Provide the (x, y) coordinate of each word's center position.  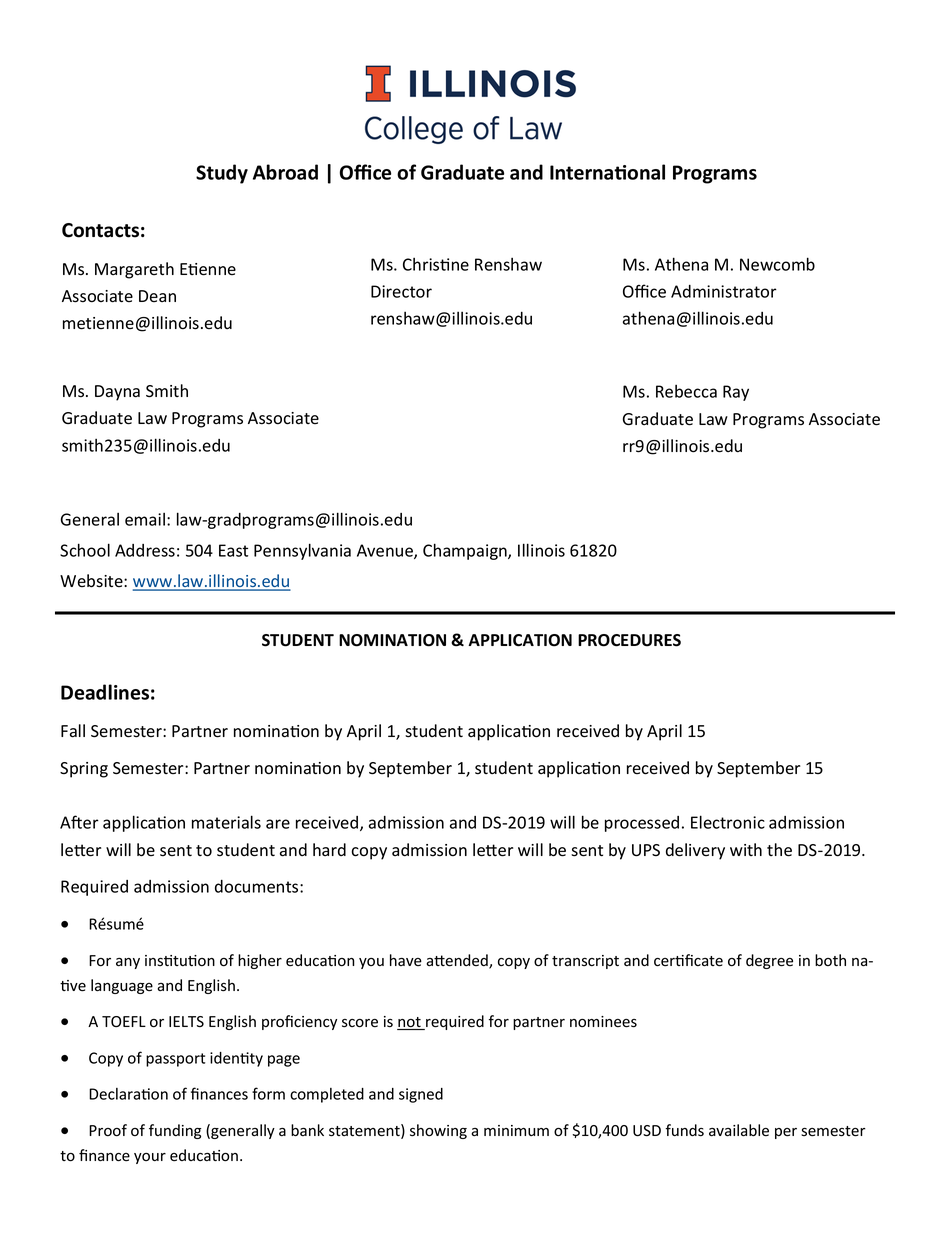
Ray (736, 393)
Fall (73, 731)
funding (175, 1131)
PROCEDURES (629, 640)
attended (458, 961)
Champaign (466, 551)
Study (222, 174)
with (746, 849)
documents (258, 886)
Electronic (728, 822)
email (146, 519)
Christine (436, 264)
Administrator (724, 291)
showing (438, 1131)
